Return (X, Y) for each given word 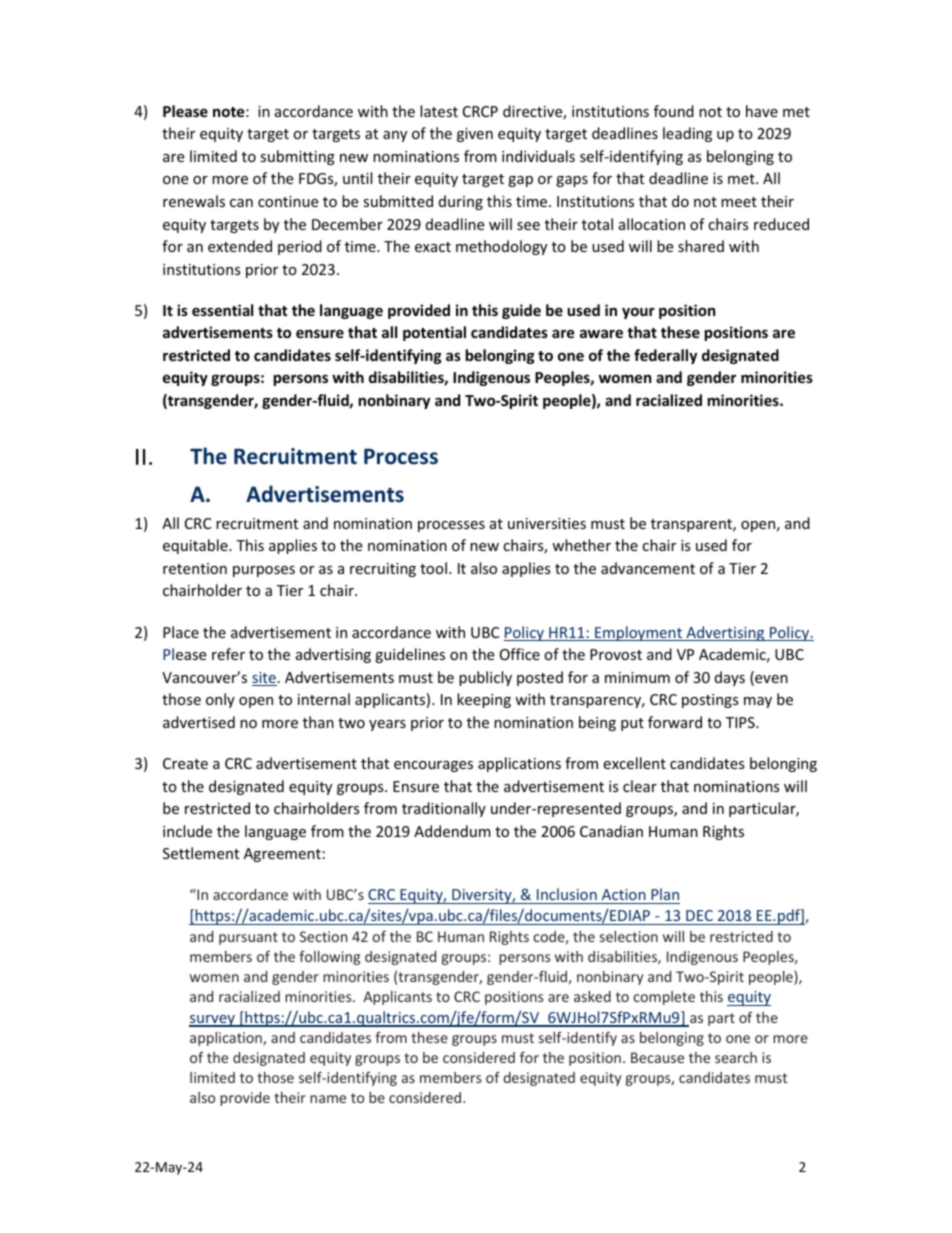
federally (665, 356)
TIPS (741, 722)
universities (547, 523)
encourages (433, 766)
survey (213, 1021)
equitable (196, 546)
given (475, 135)
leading (687, 134)
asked (592, 996)
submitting (297, 157)
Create (185, 763)
